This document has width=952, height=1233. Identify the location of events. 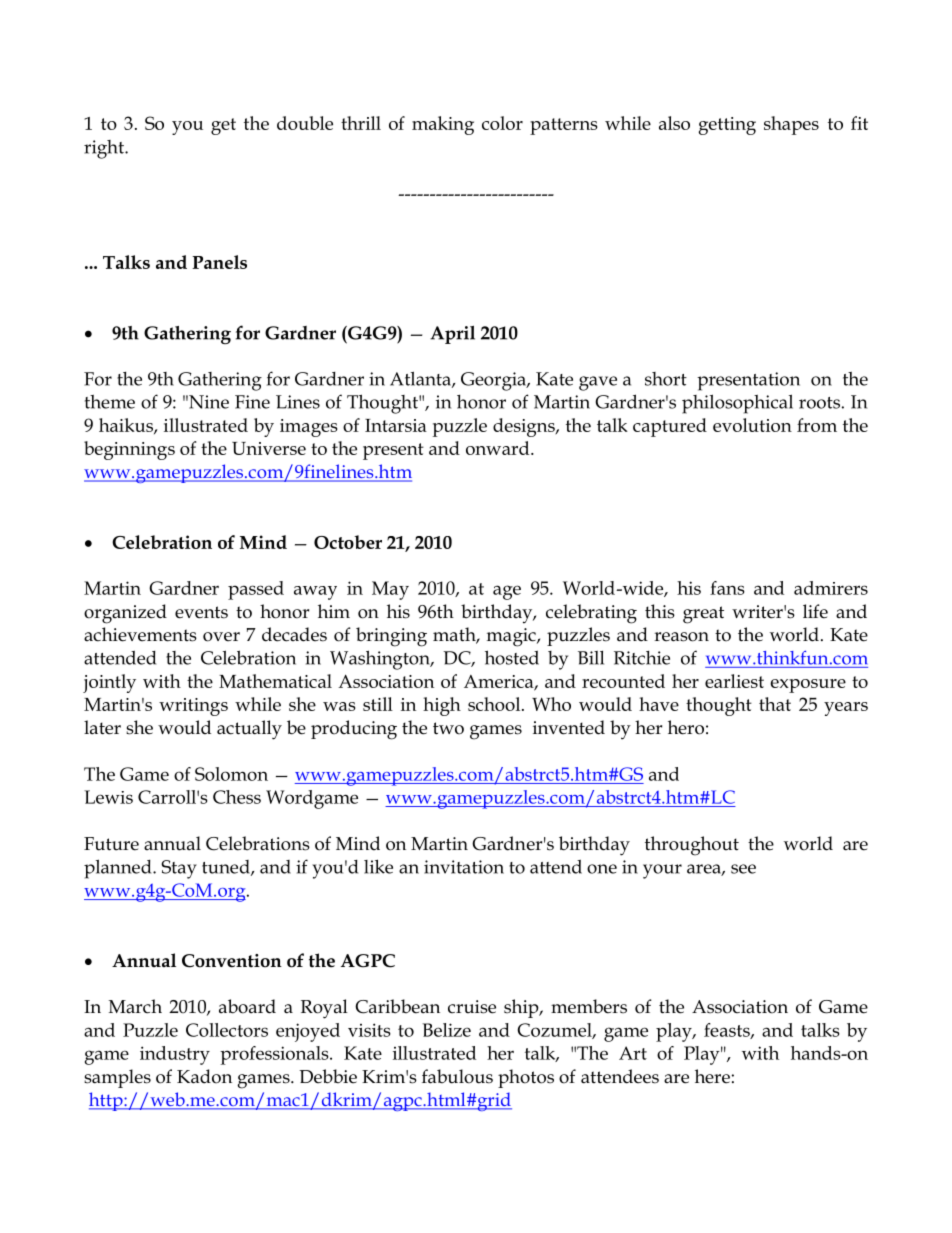
(201, 612).
